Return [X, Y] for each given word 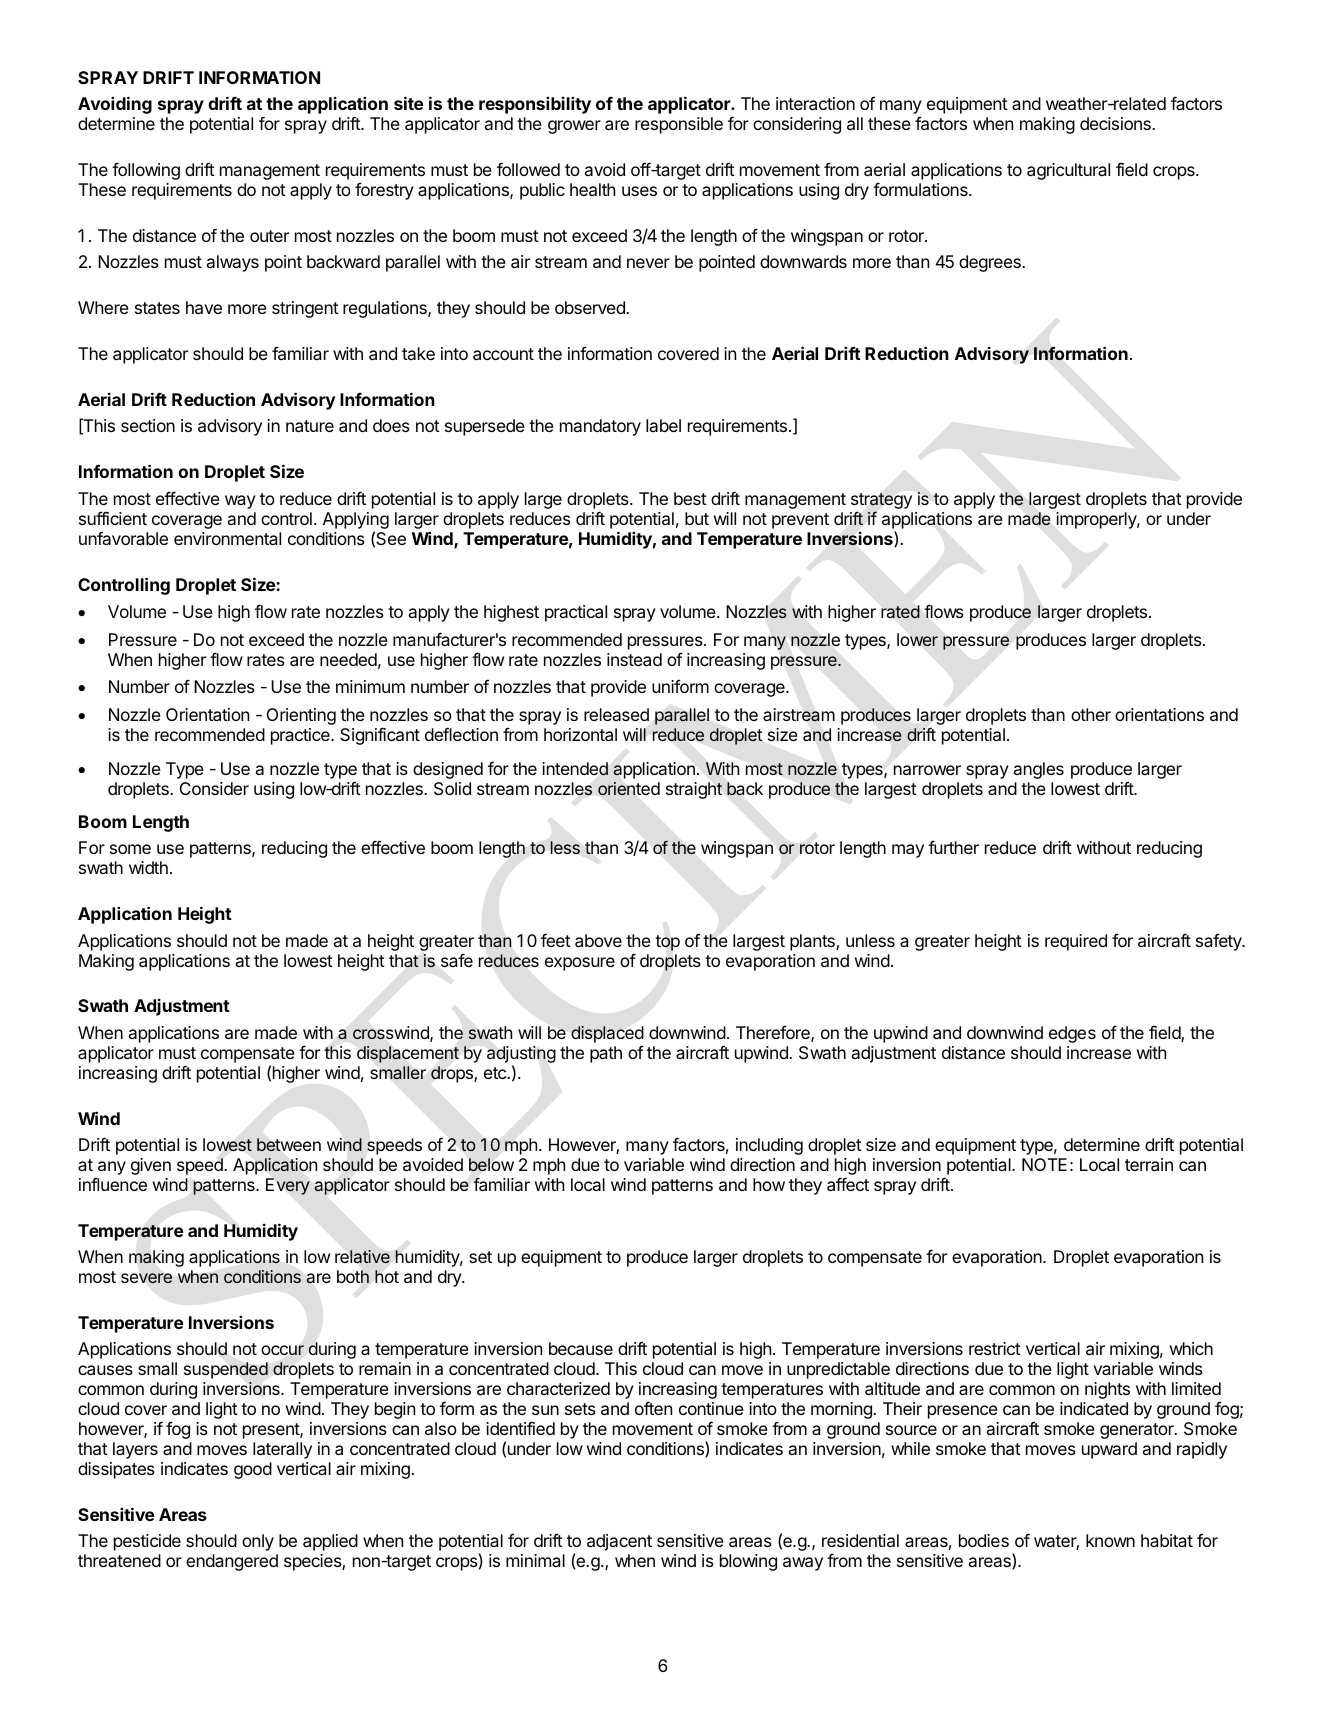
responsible [679, 125]
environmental [227, 538]
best [690, 498]
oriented [629, 789]
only [258, 1542]
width [148, 867]
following [146, 171]
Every [288, 1186]
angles [1039, 770]
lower [917, 639]
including [769, 1146]
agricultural [1068, 171]
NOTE [1044, 1164]
